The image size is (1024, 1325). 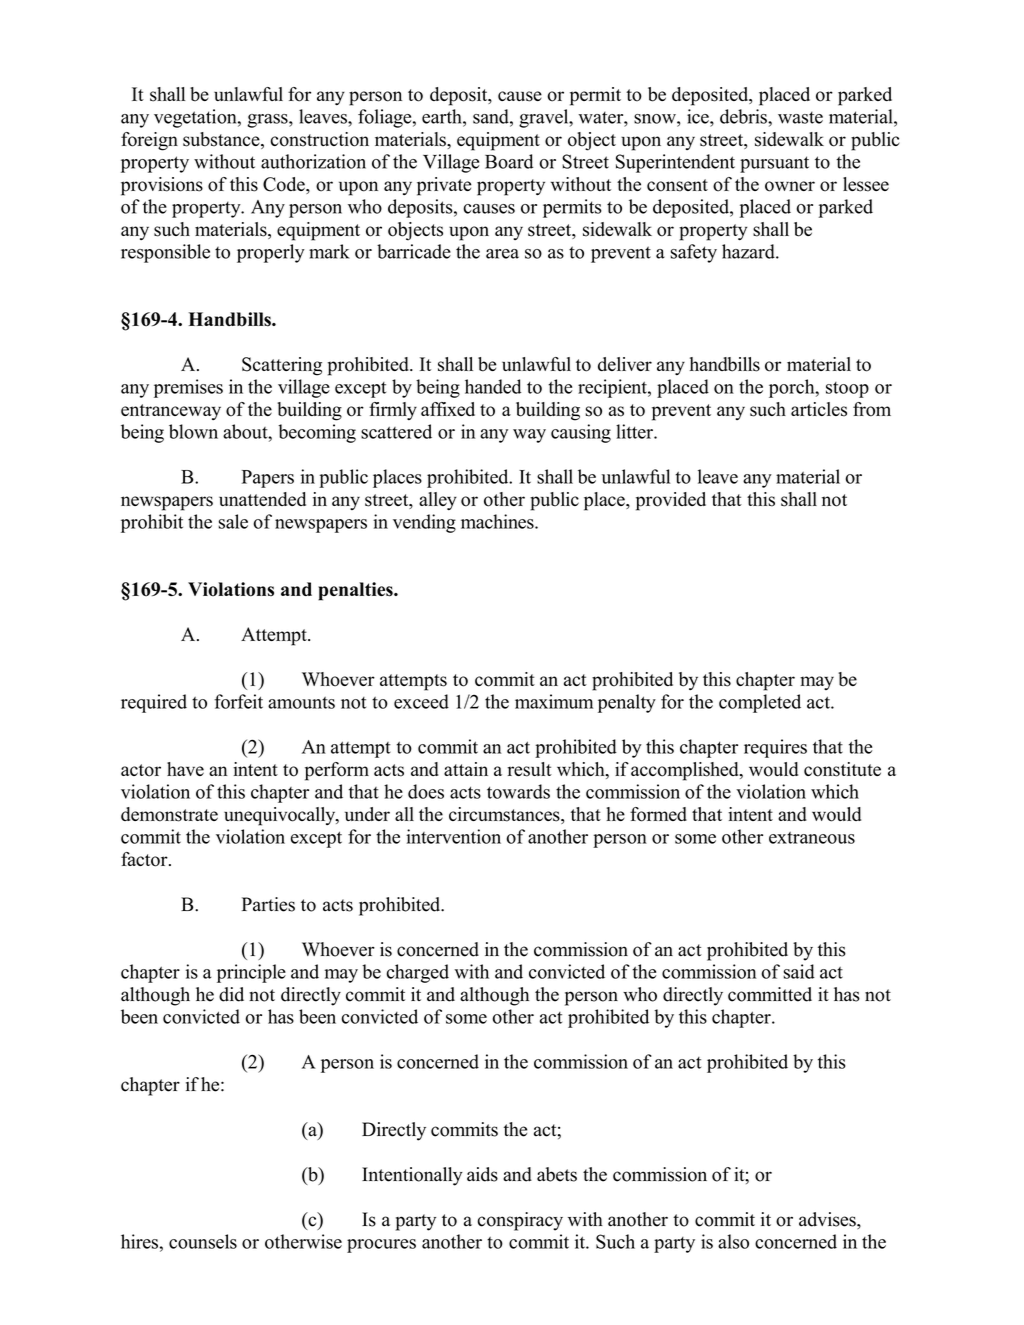 I want to click on Board, so click(x=509, y=161).
